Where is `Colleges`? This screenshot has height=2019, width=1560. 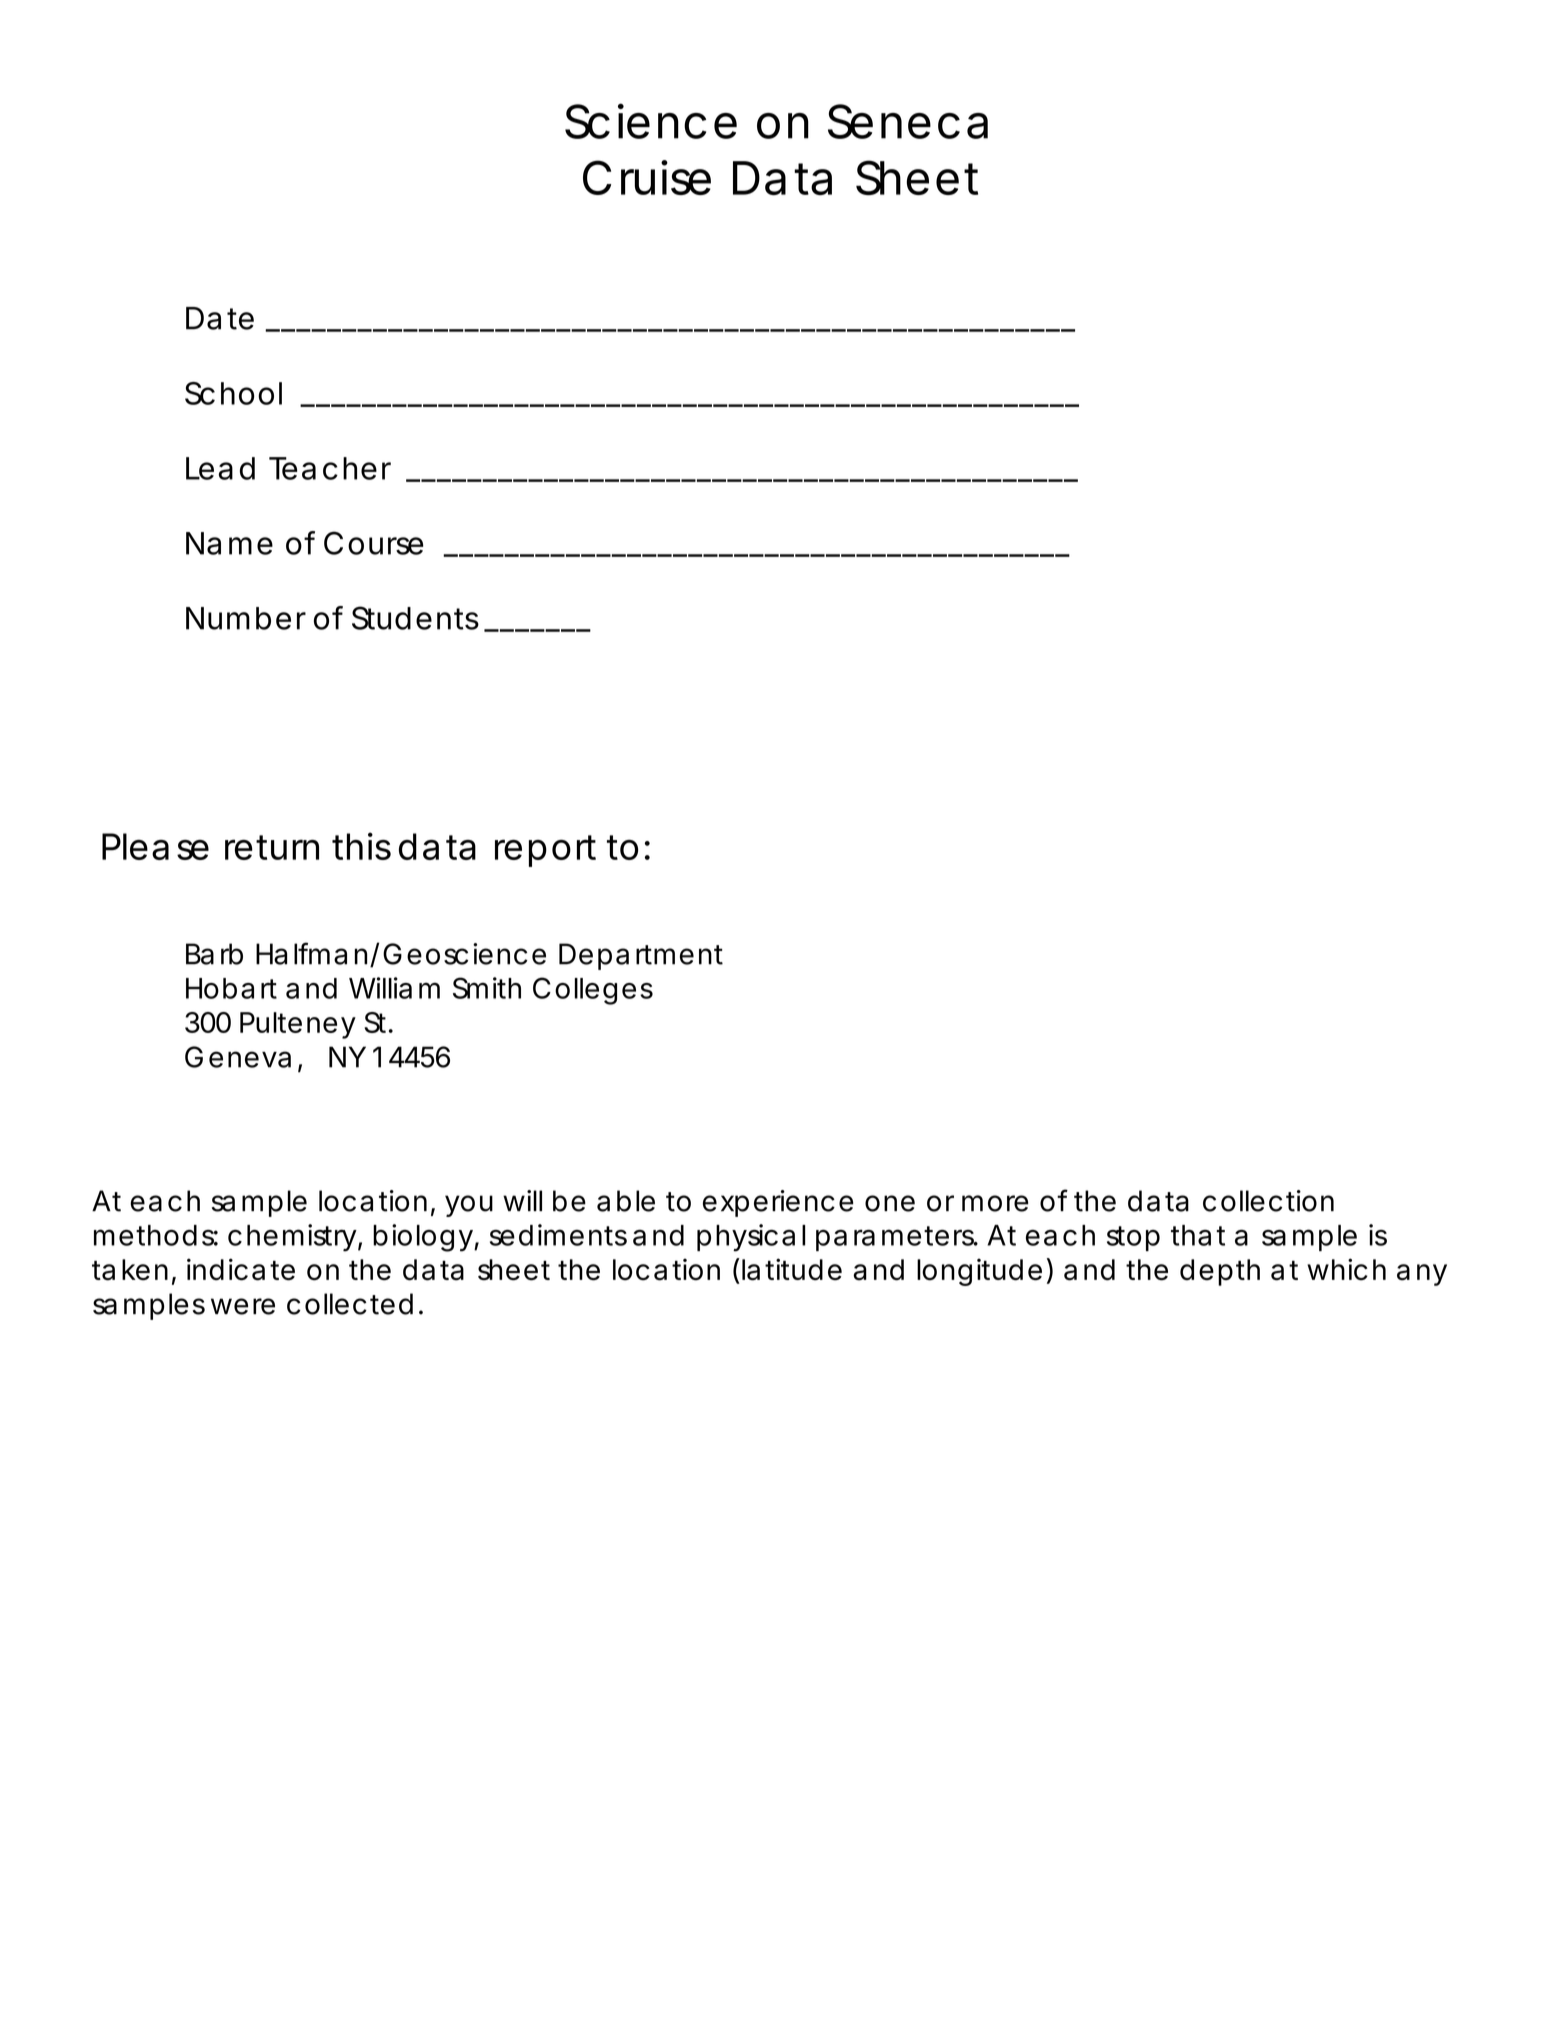 Colleges is located at coordinates (593, 991).
